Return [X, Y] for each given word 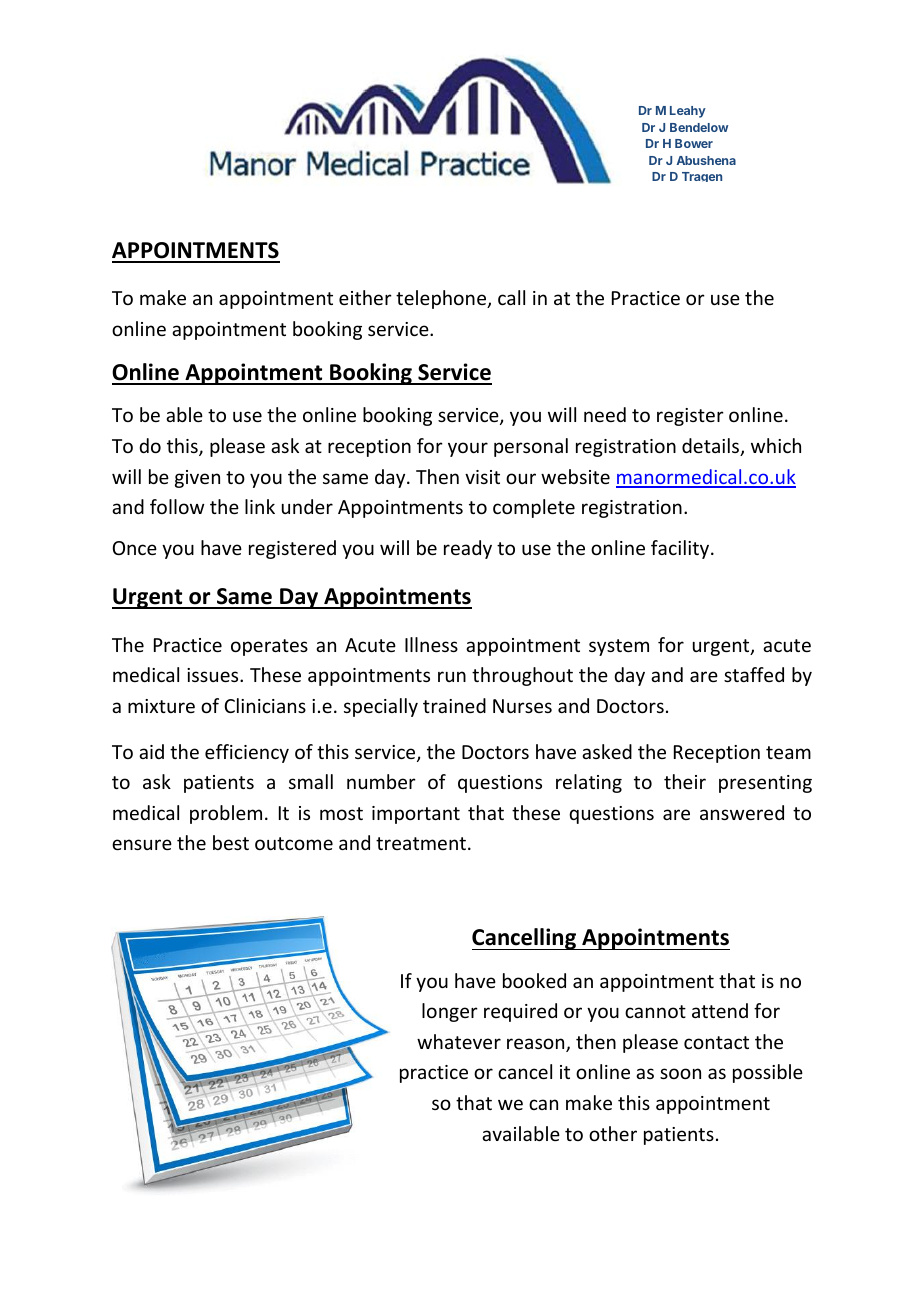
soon [680, 1073]
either [365, 297]
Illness [431, 644]
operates [269, 647]
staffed [754, 674]
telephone [442, 299]
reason [537, 1045]
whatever [459, 1041]
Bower [694, 143]
